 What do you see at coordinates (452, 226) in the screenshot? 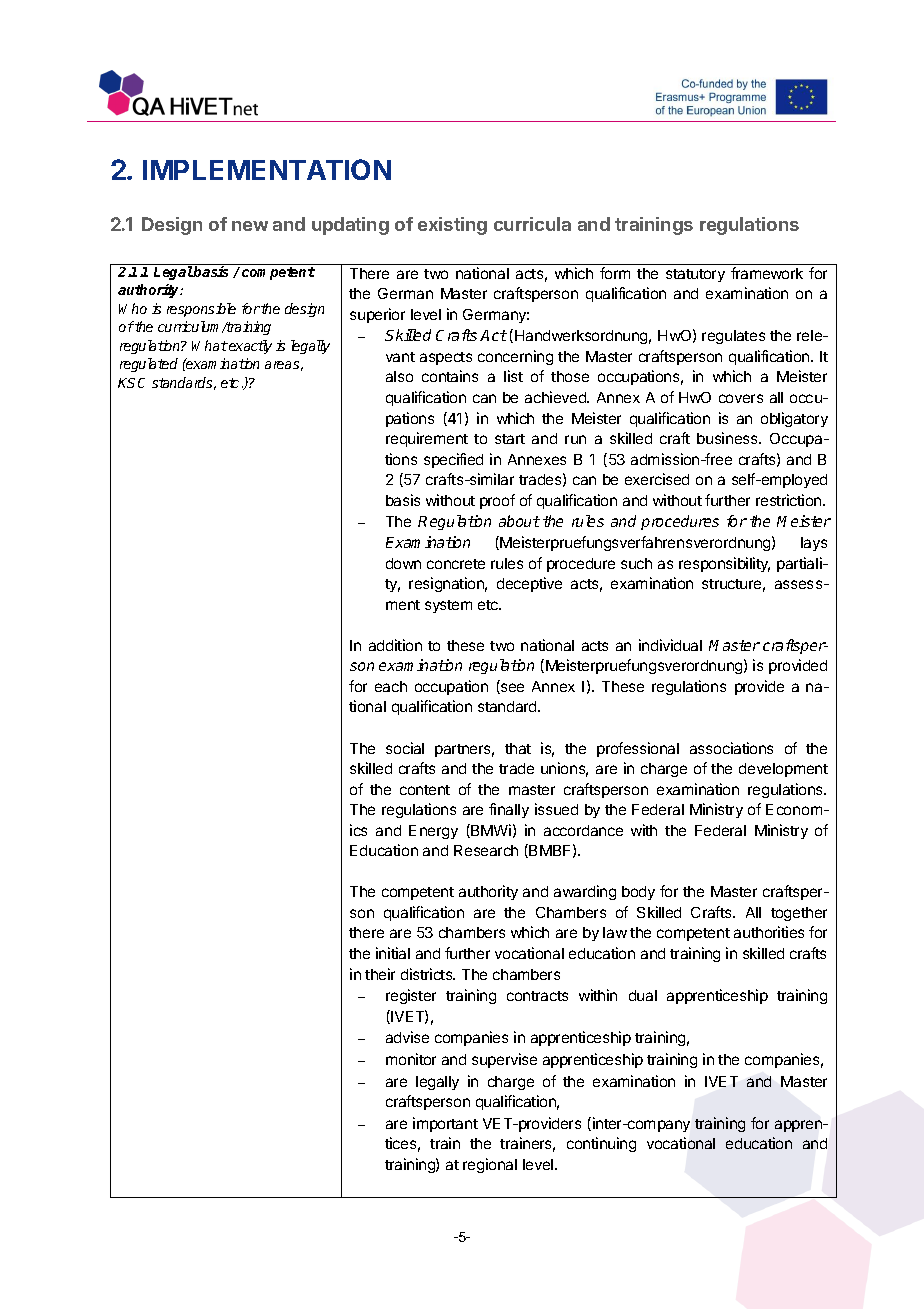
I see `existing` at bounding box center [452, 226].
